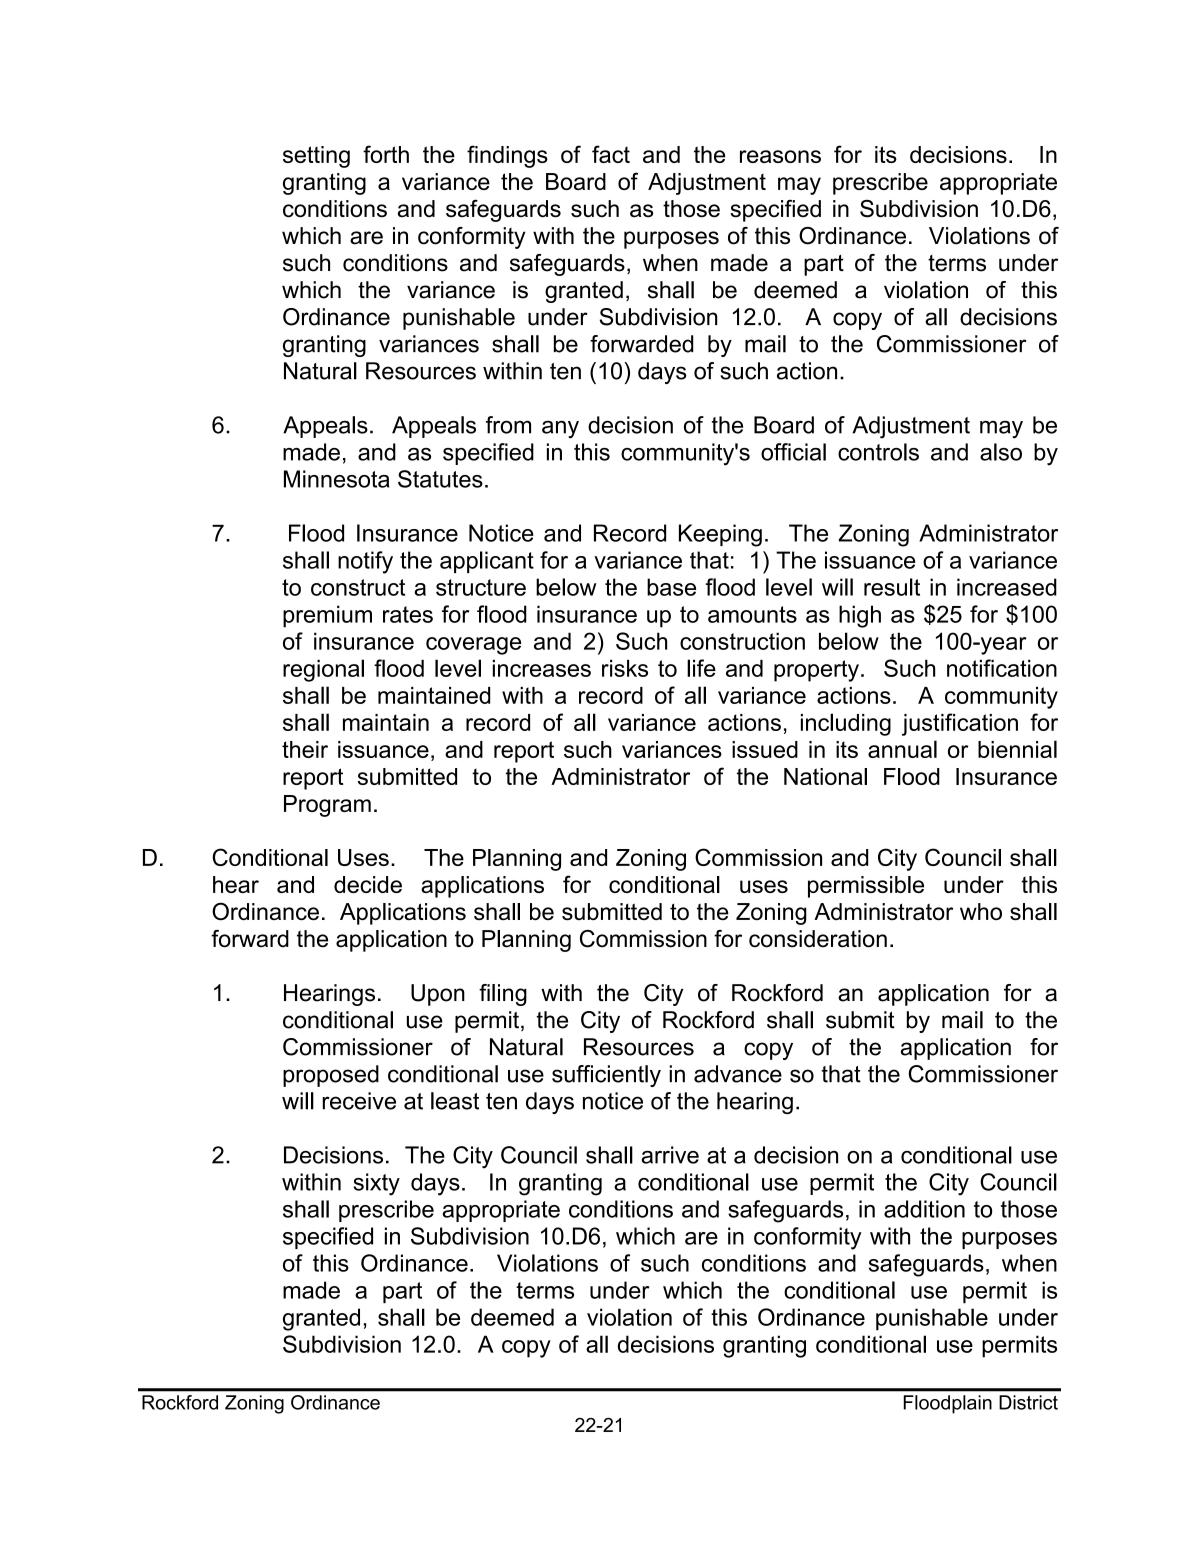  I want to click on reasons, so click(780, 156).
